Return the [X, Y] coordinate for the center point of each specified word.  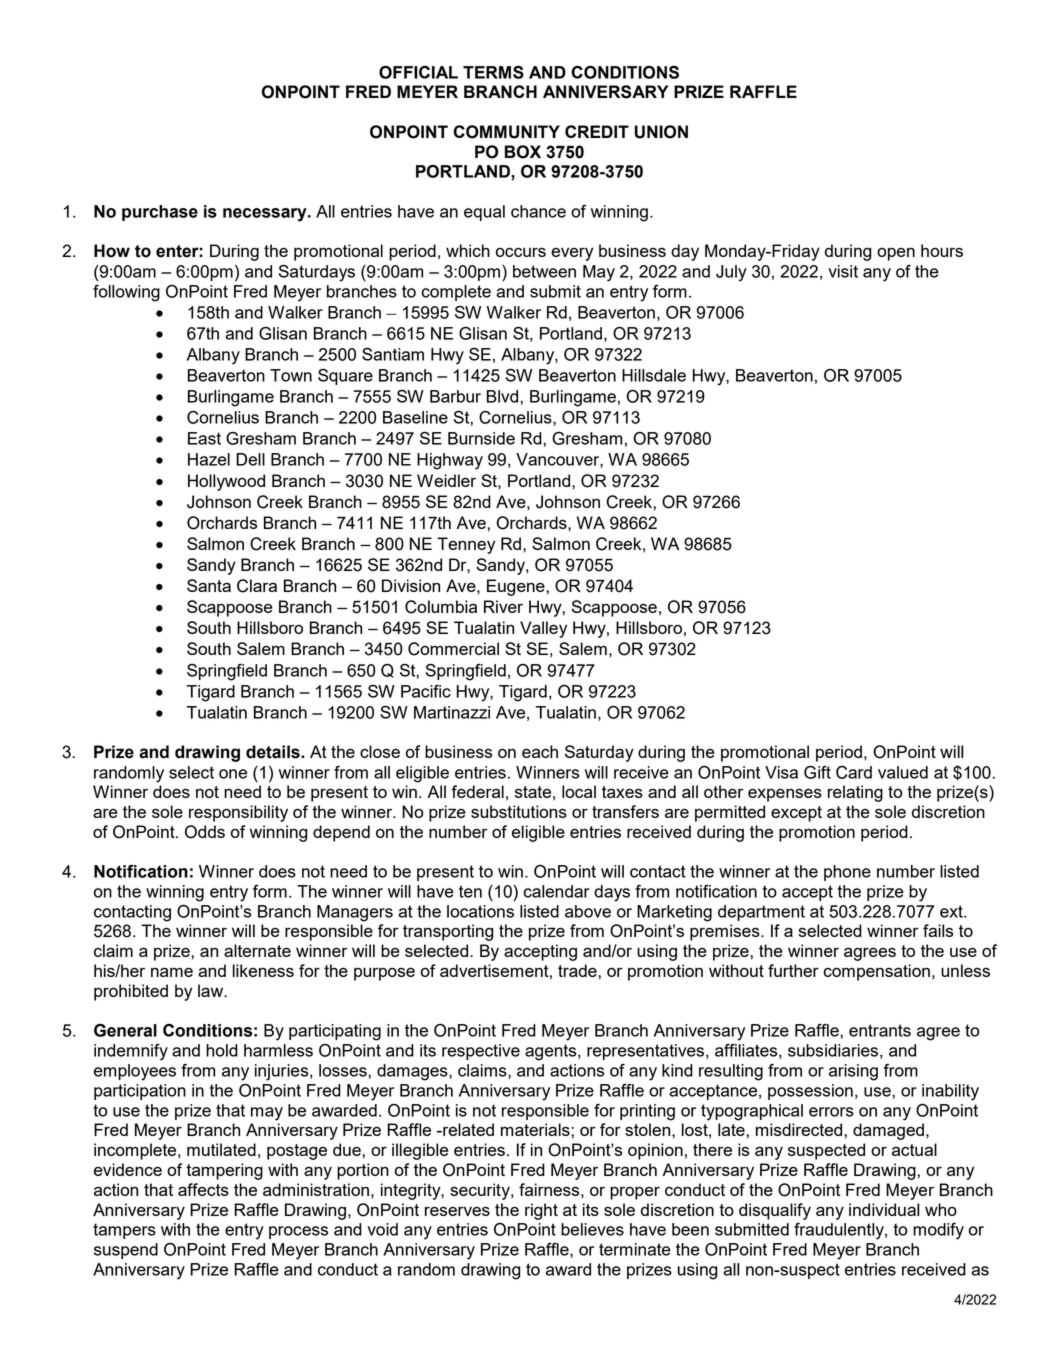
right [541, 1211]
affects [203, 1189]
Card [854, 772]
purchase [160, 213]
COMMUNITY [506, 132]
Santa [209, 585]
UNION [661, 132]
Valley [543, 629]
